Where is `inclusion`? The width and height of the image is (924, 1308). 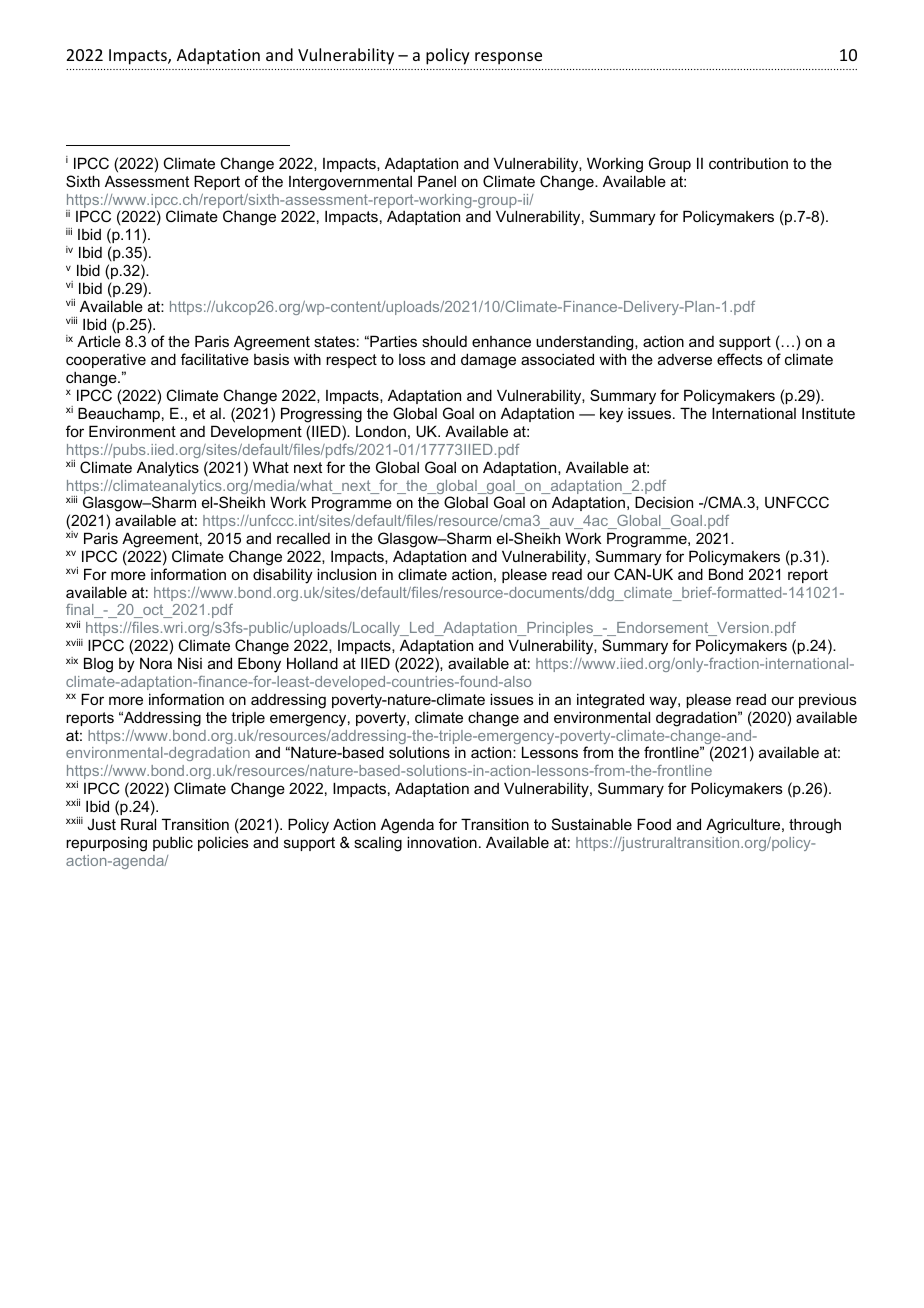 inclusion is located at coordinates (346, 574).
